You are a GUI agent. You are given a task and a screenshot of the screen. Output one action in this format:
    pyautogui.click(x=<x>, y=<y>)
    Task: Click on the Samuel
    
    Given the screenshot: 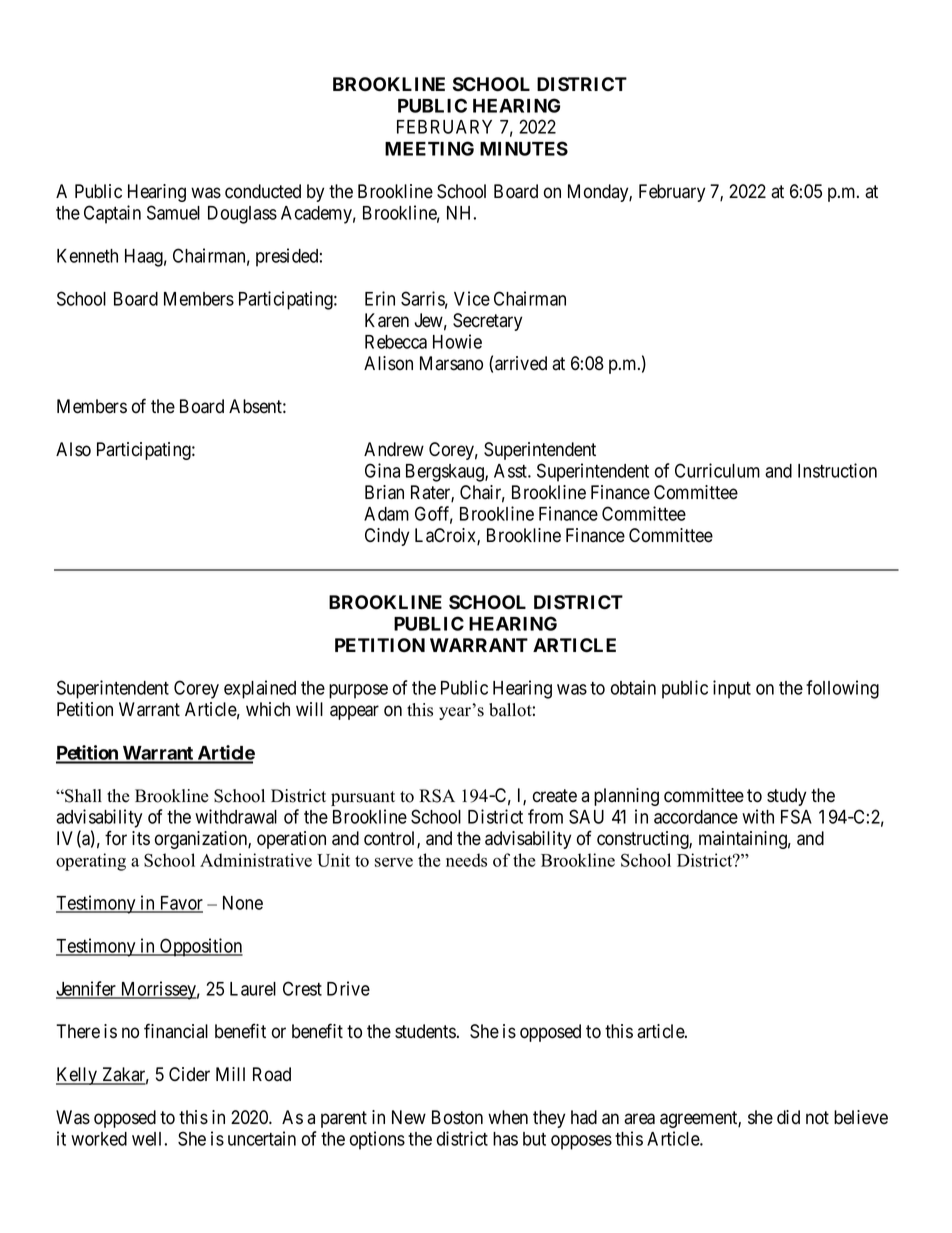 What is the action you would take?
    pyautogui.click(x=173, y=212)
